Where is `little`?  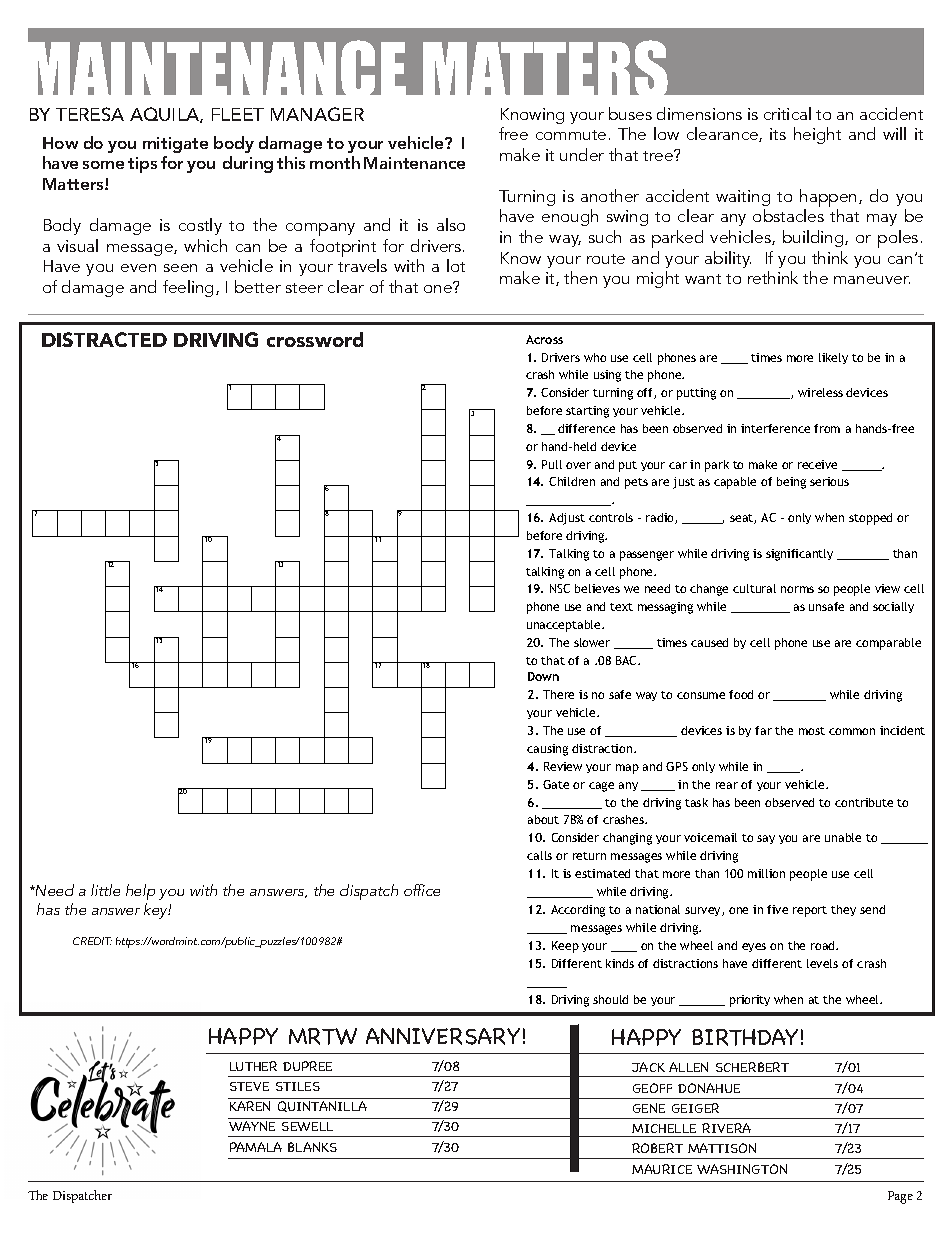 little is located at coordinates (105, 890).
